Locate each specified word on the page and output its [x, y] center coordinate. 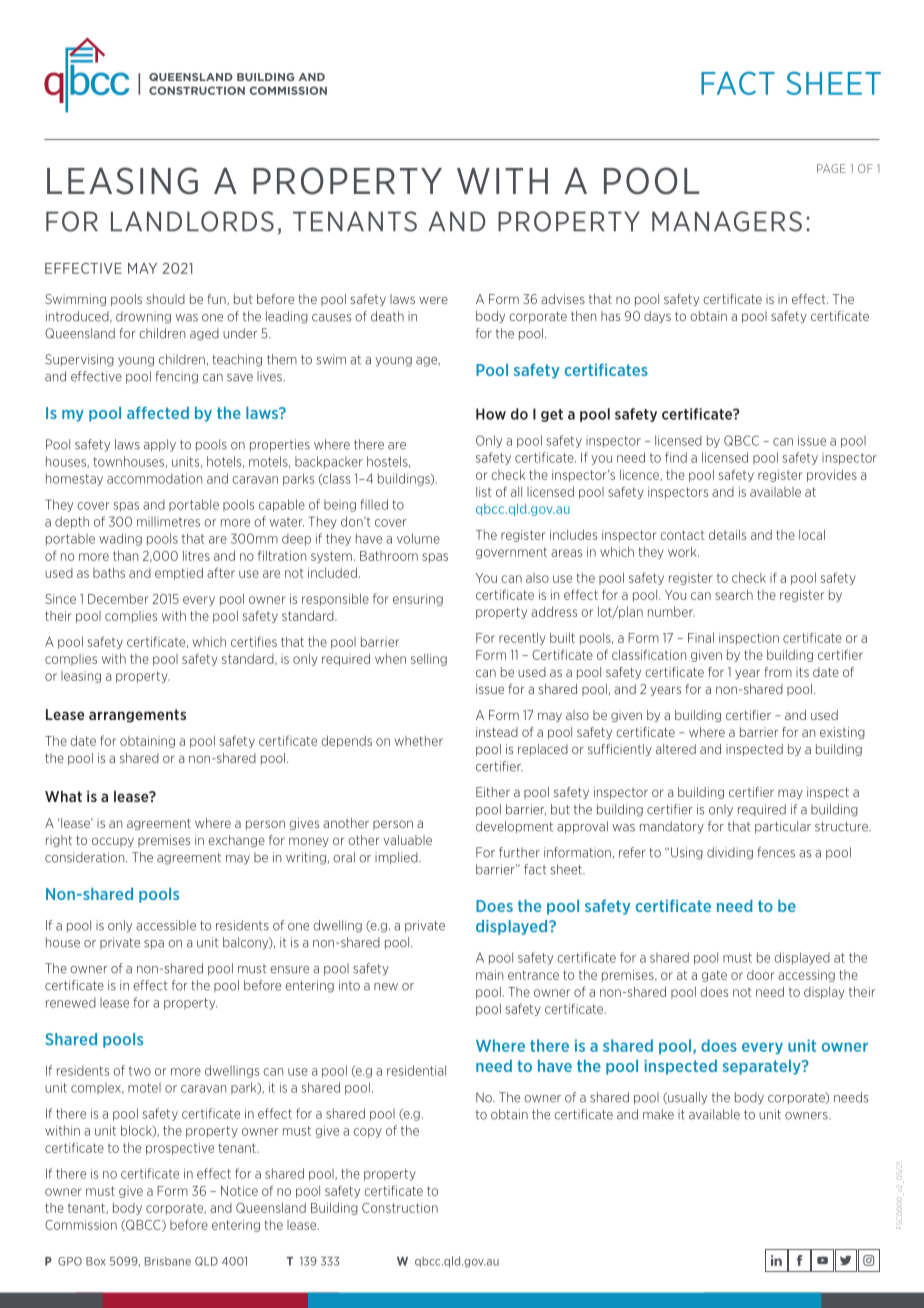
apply [160, 445]
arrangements [137, 716]
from [778, 672]
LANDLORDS [192, 221]
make [658, 1114]
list [484, 492]
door [761, 975]
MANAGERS [727, 221]
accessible [166, 925]
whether [419, 741]
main [489, 975]
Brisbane [168, 1261]
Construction [400, 1208]
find [676, 457]
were [433, 300]
